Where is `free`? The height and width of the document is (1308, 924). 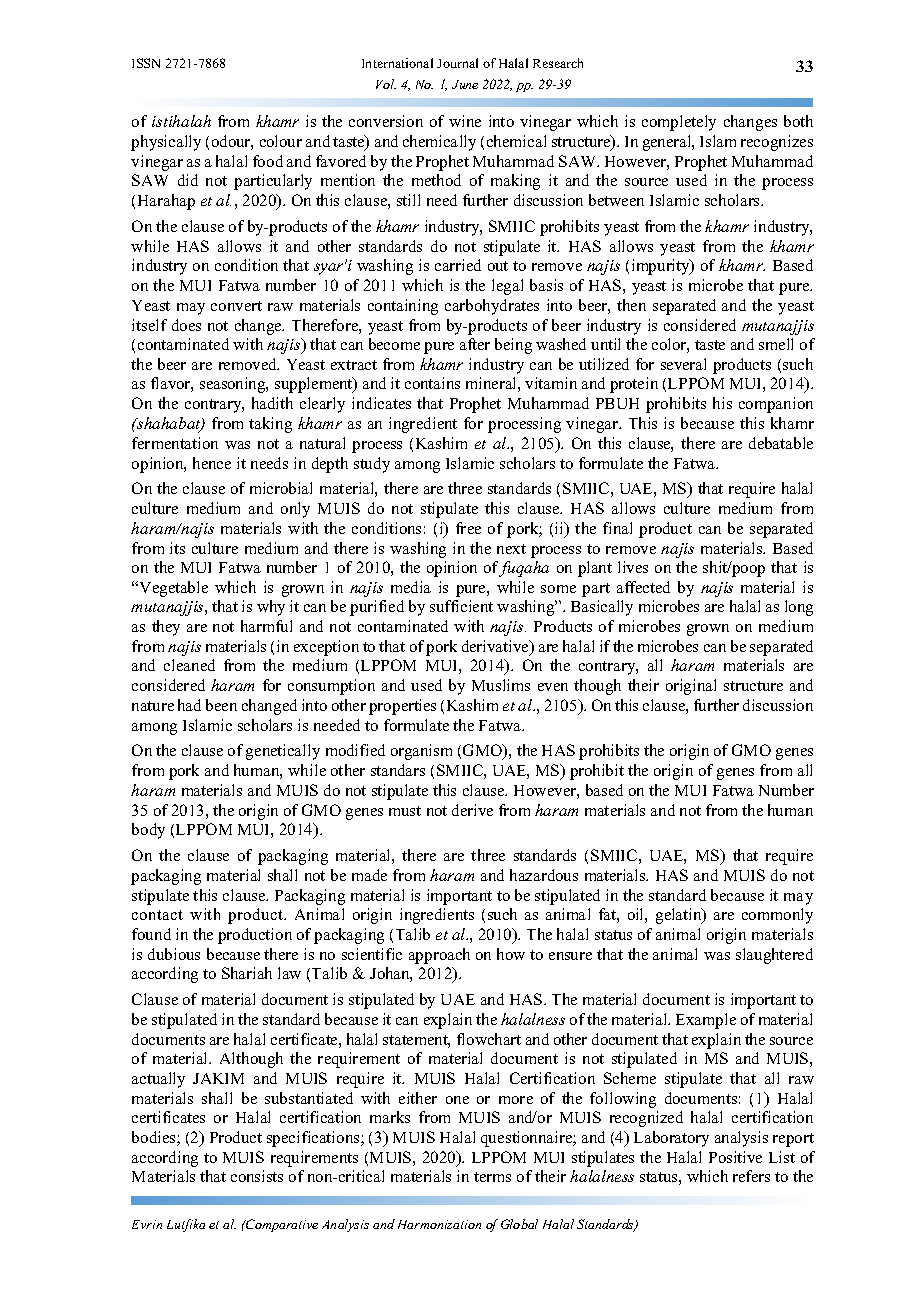 free is located at coordinates (468, 528).
